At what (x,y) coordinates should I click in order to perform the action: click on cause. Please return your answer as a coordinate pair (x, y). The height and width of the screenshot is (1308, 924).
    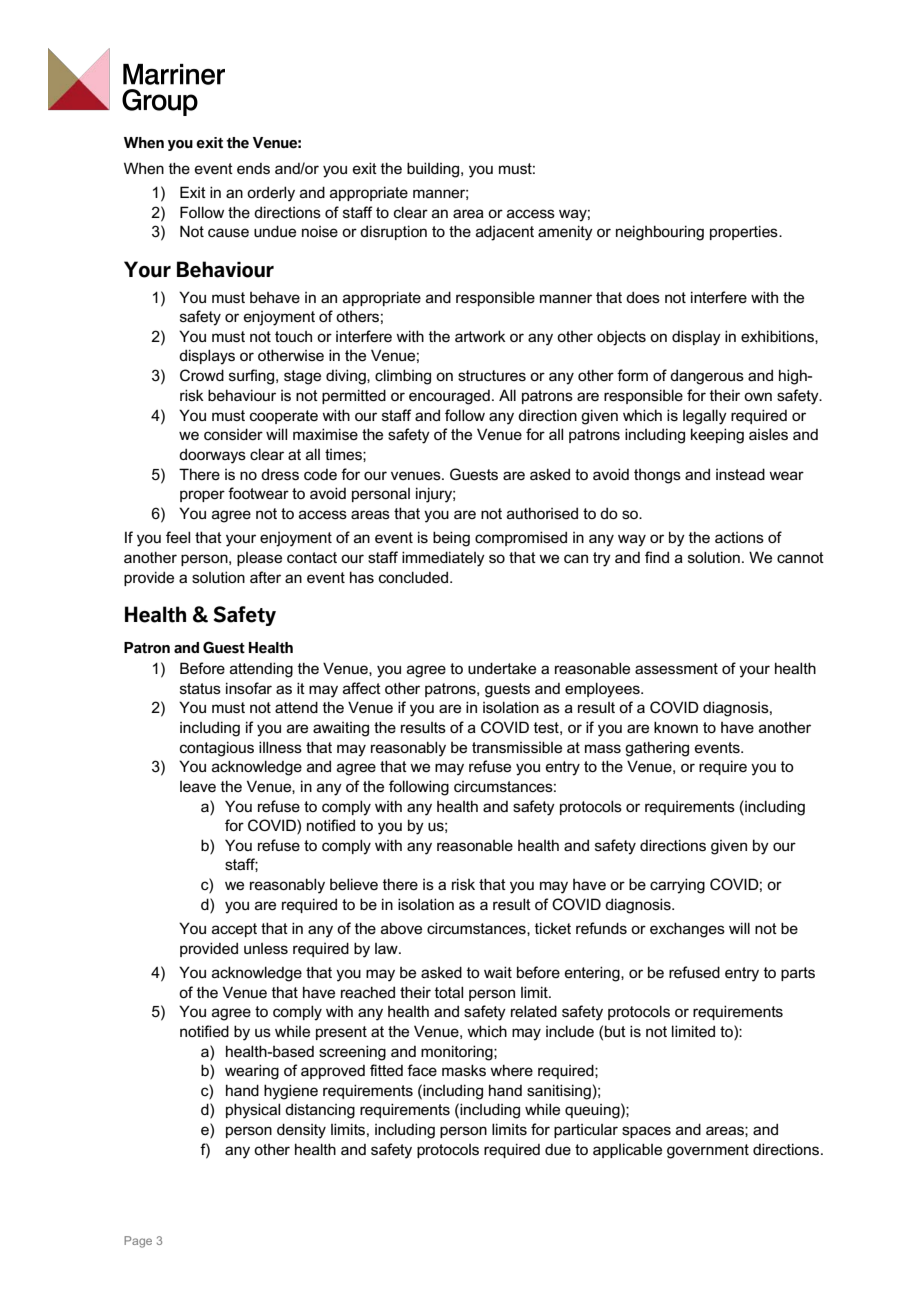
    Looking at the image, I should click on (228, 232).
